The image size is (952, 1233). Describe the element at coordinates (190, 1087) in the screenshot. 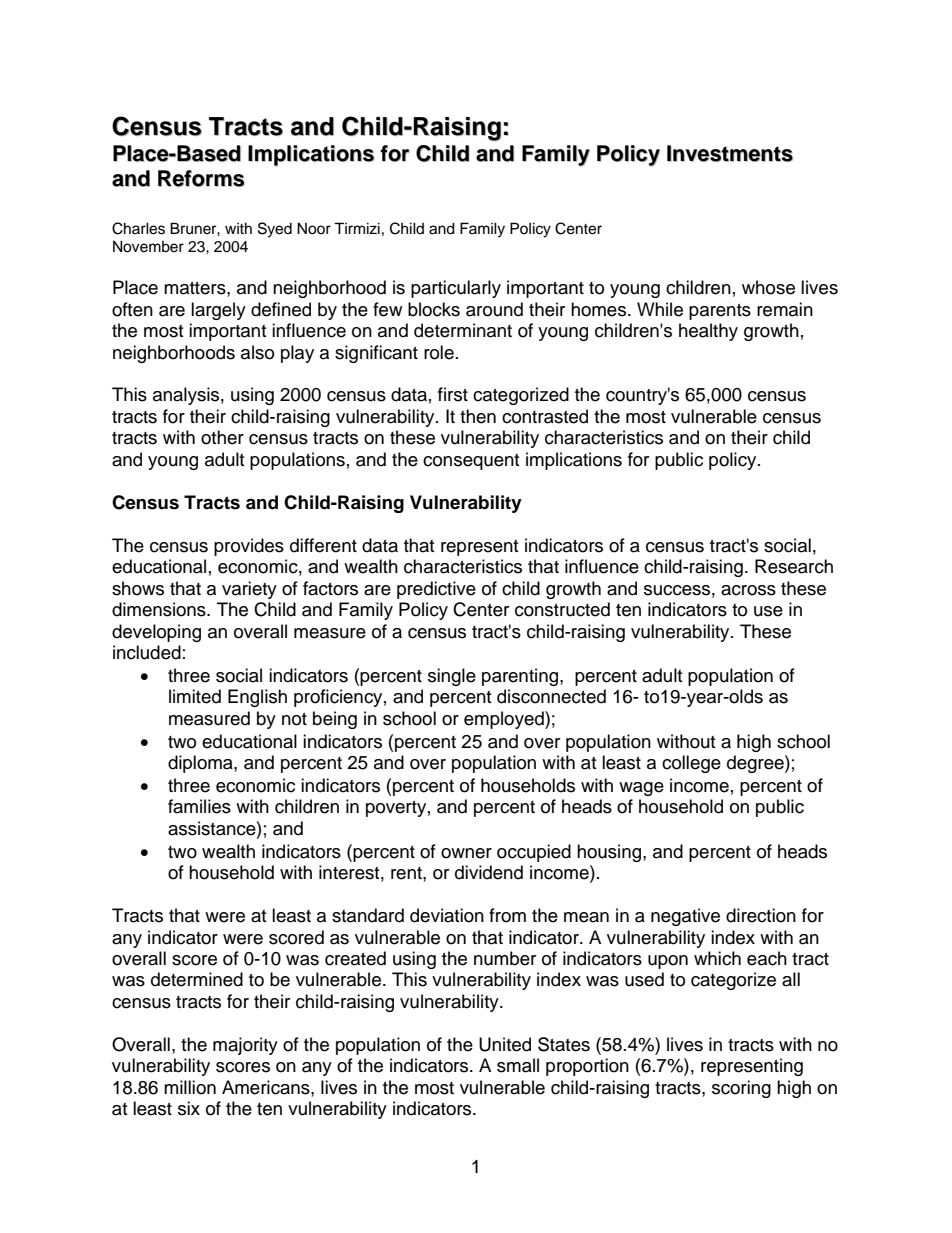

I see `million` at that location.
